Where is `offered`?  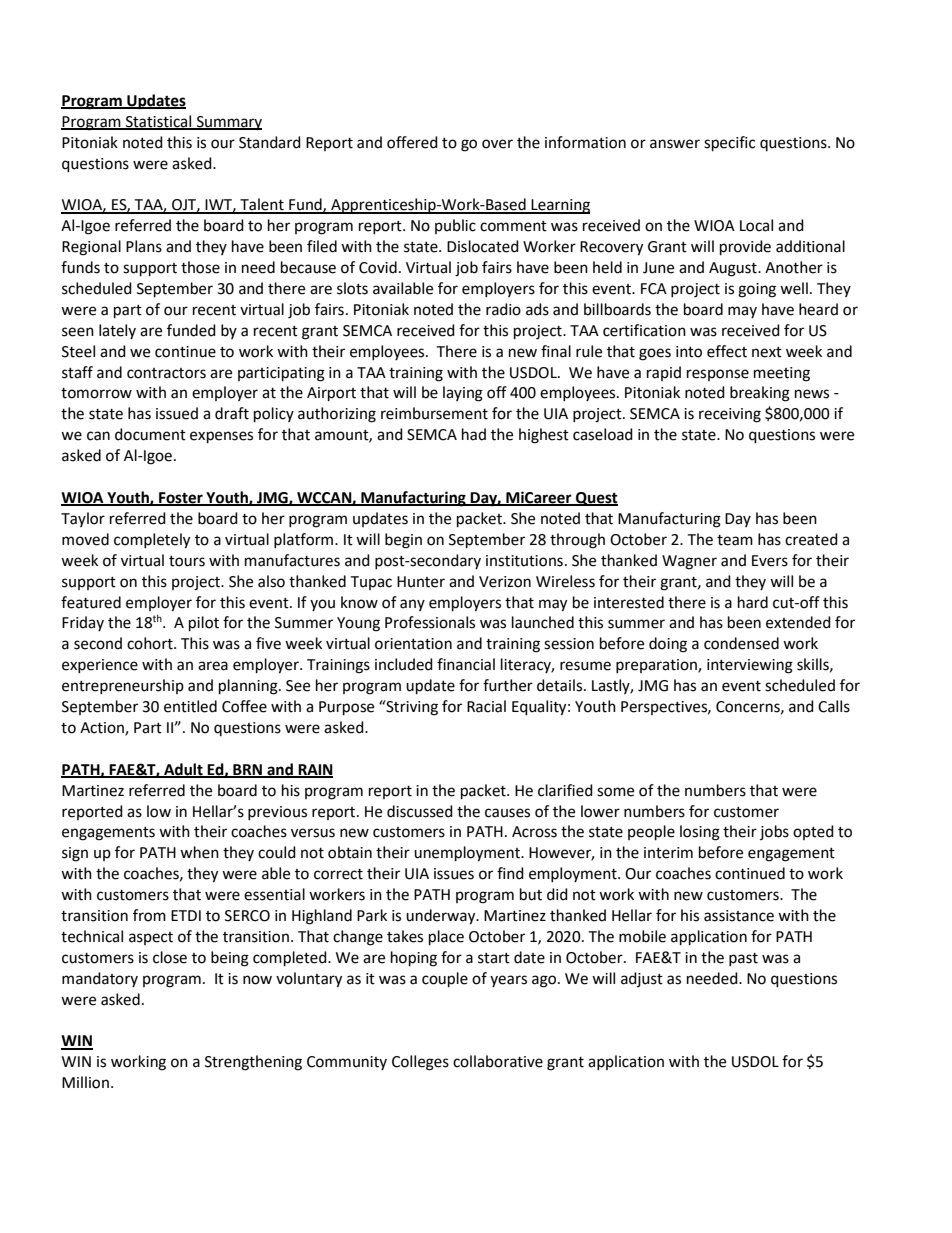
offered is located at coordinates (412, 142).
